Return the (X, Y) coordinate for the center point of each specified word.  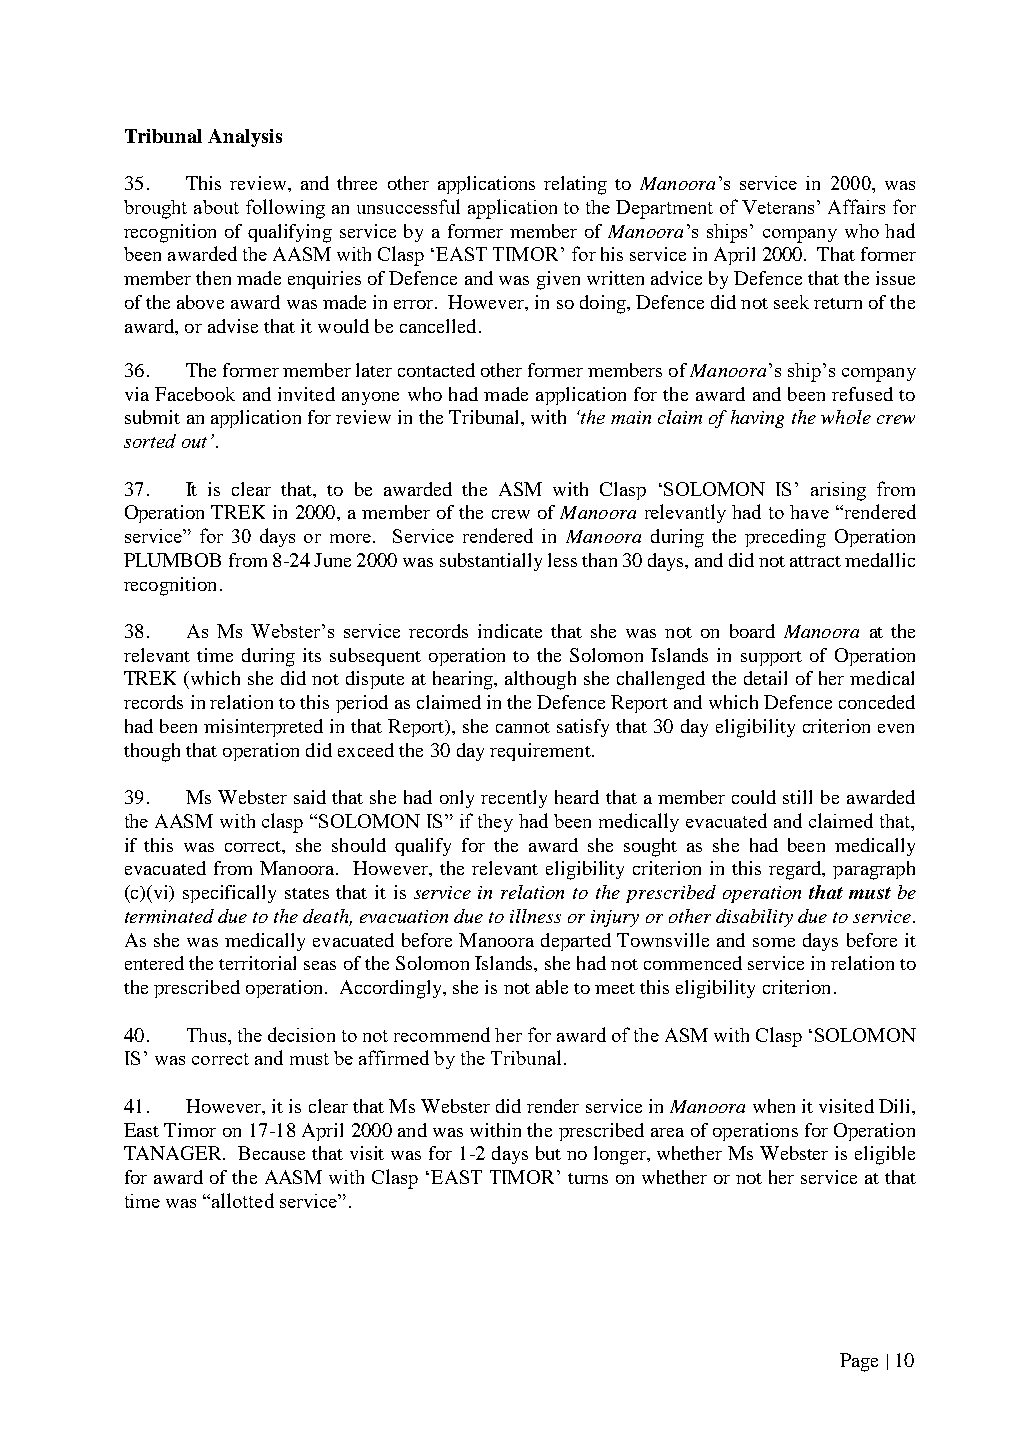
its (312, 655)
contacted (436, 370)
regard (796, 870)
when (774, 1106)
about (216, 207)
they (495, 823)
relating (575, 185)
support (771, 658)
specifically (229, 894)
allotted (243, 1200)
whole (846, 417)
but (548, 1153)
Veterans (778, 207)
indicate (510, 631)
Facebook (195, 394)
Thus (208, 1035)
